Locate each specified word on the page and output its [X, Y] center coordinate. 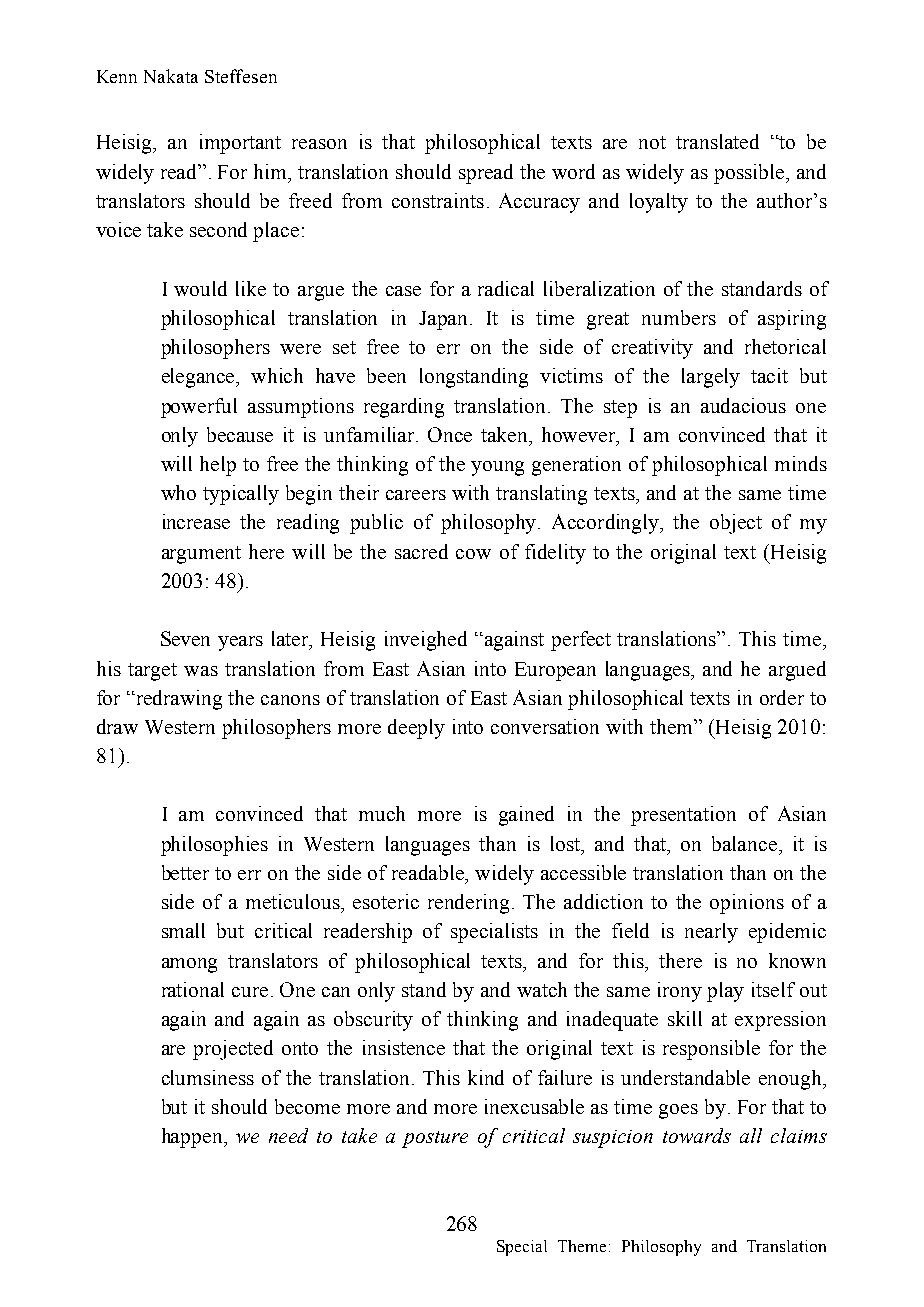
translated [717, 141]
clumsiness [208, 1077]
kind [486, 1077]
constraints [438, 200]
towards [697, 1135]
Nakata [171, 76]
